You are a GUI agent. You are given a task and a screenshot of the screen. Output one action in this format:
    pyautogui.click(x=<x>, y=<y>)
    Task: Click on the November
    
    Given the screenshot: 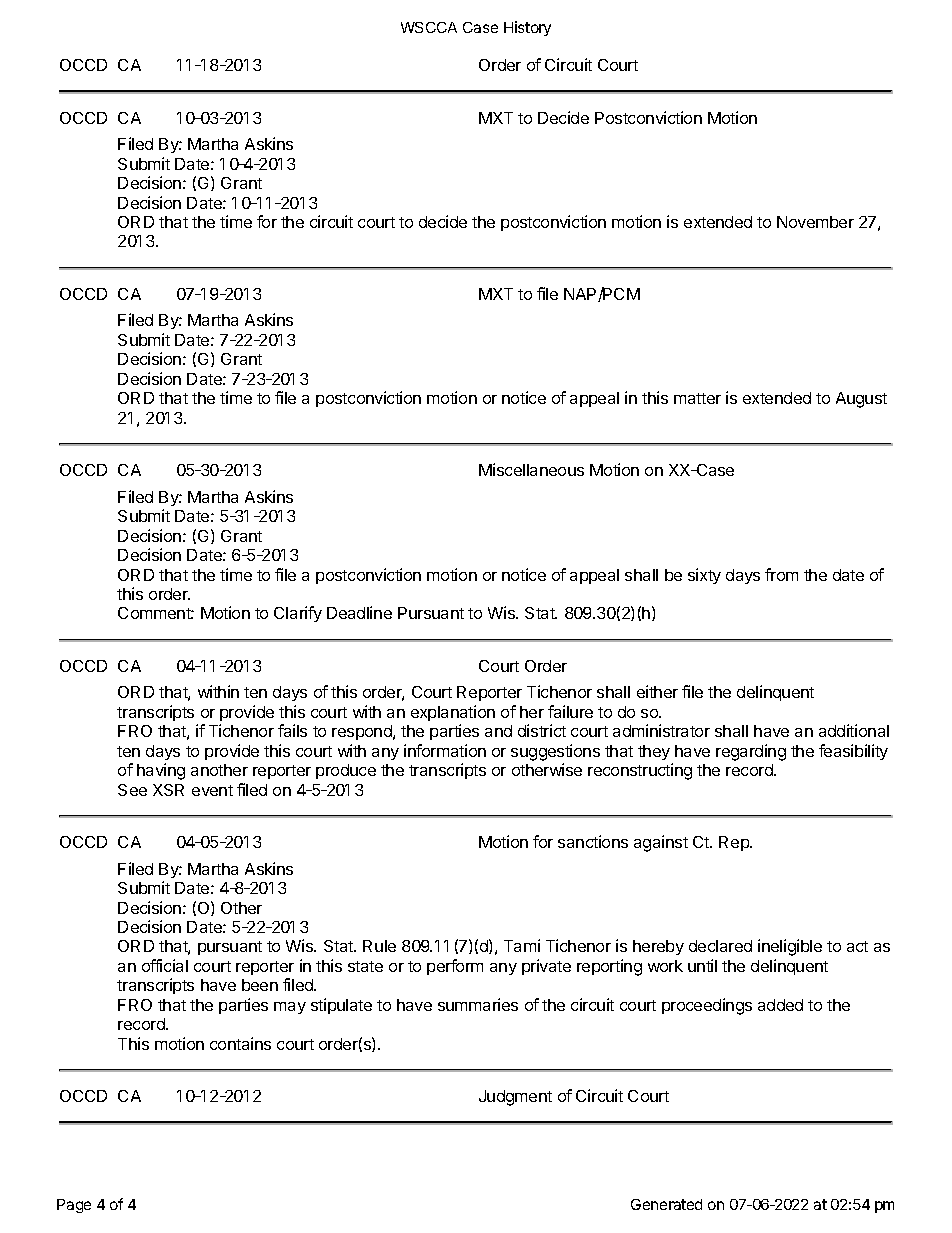 What is the action you would take?
    pyautogui.click(x=815, y=222)
